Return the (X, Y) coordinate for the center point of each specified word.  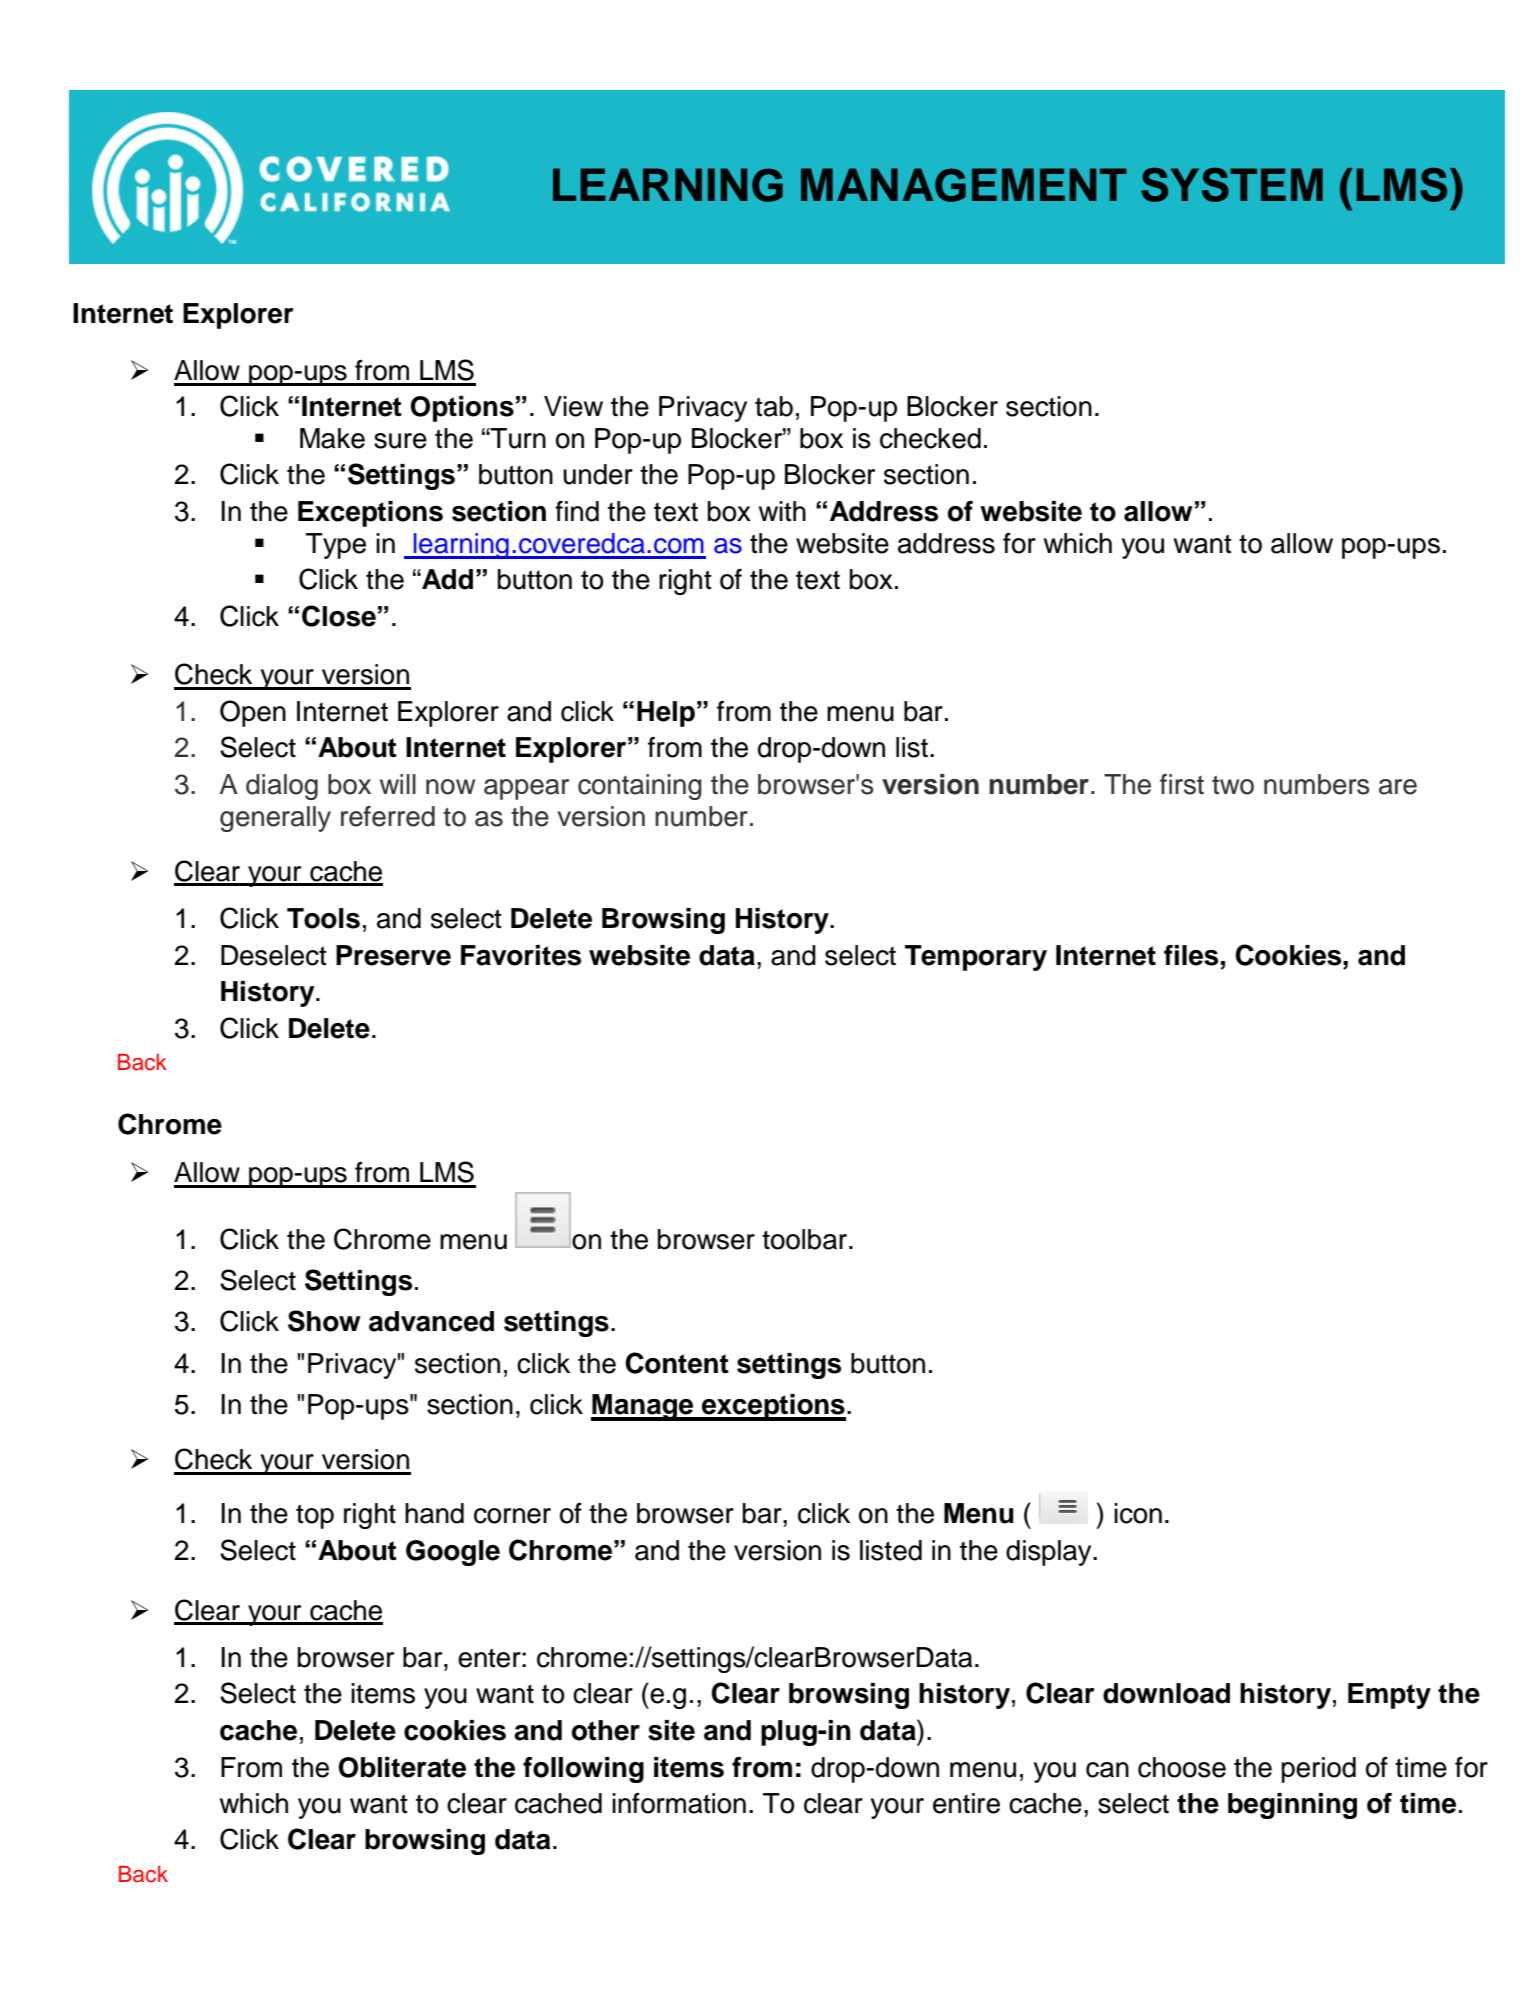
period (1319, 1770)
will (398, 784)
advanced (431, 1321)
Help (666, 714)
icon (1138, 1513)
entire (966, 1803)
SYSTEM (1232, 185)
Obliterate (402, 1767)
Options (462, 409)
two (1233, 785)
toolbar (804, 1239)
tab (774, 406)
